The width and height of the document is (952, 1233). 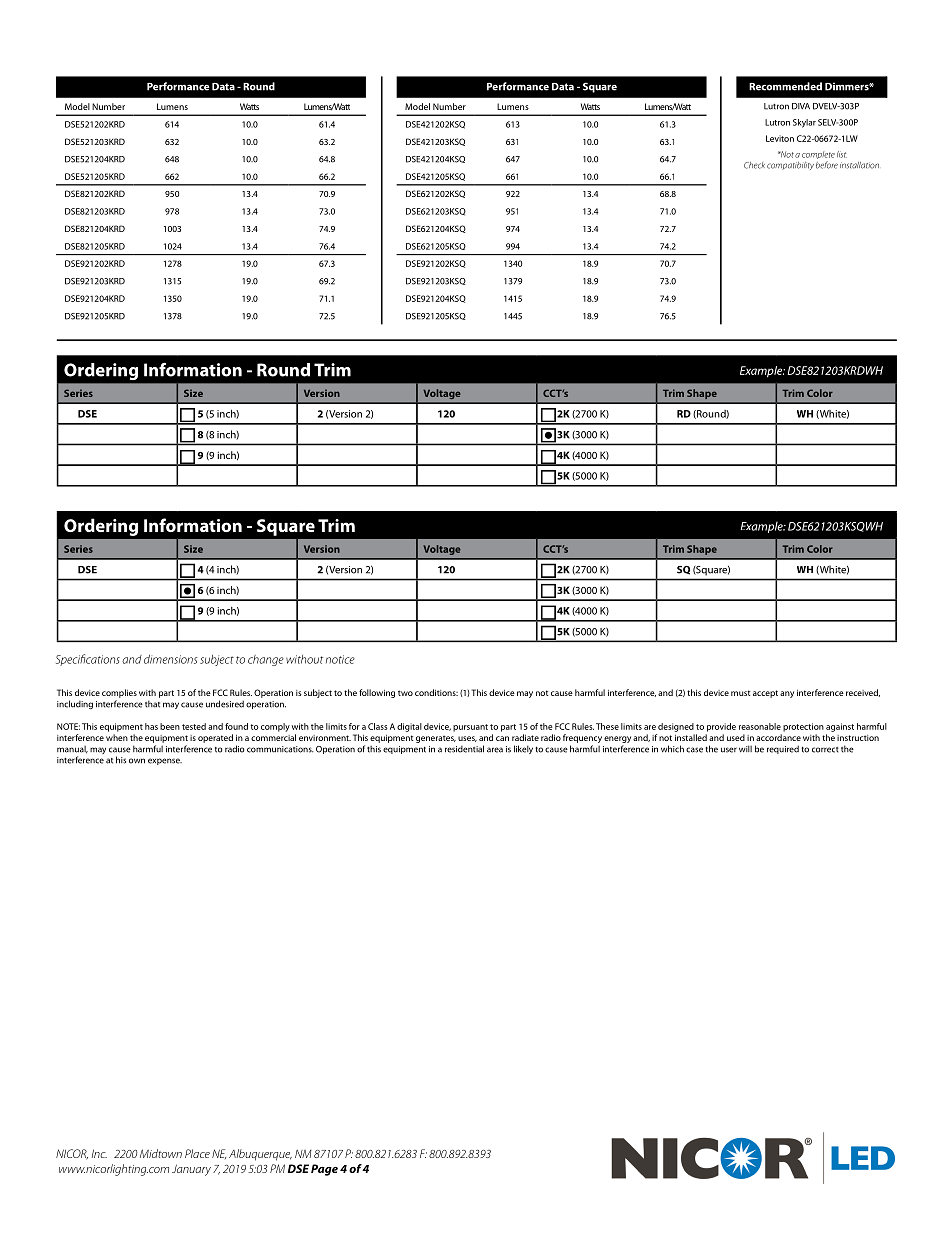 I want to click on dimensions, so click(x=170, y=659).
